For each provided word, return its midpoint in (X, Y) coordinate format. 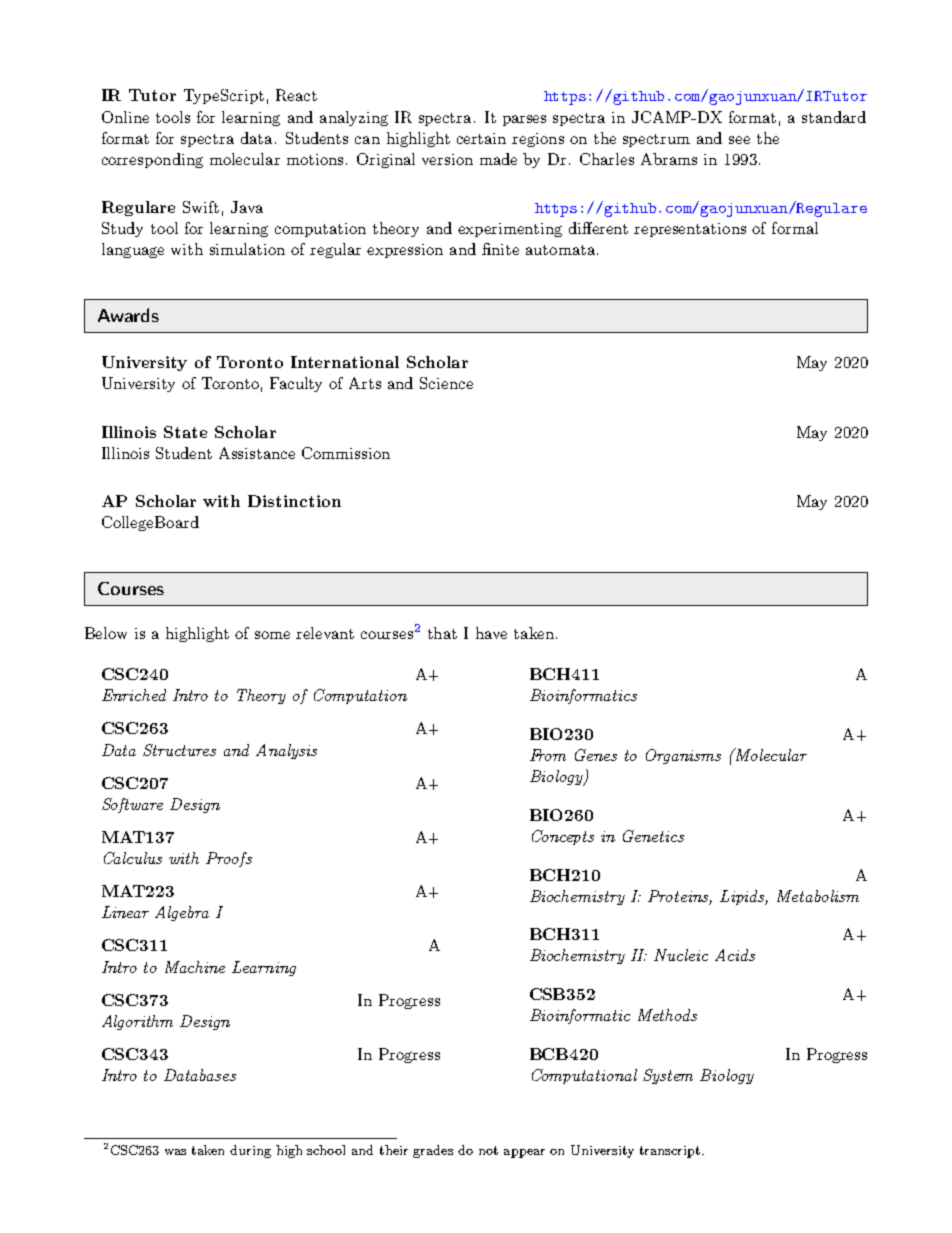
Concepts (563, 837)
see (739, 140)
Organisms (683, 756)
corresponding (152, 160)
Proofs (229, 859)
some (272, 635)
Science (446, 383)
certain (481, 138)
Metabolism (818, 896)
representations (690, 230)
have (491, 633)
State (185, 432)
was (175, 1152)
